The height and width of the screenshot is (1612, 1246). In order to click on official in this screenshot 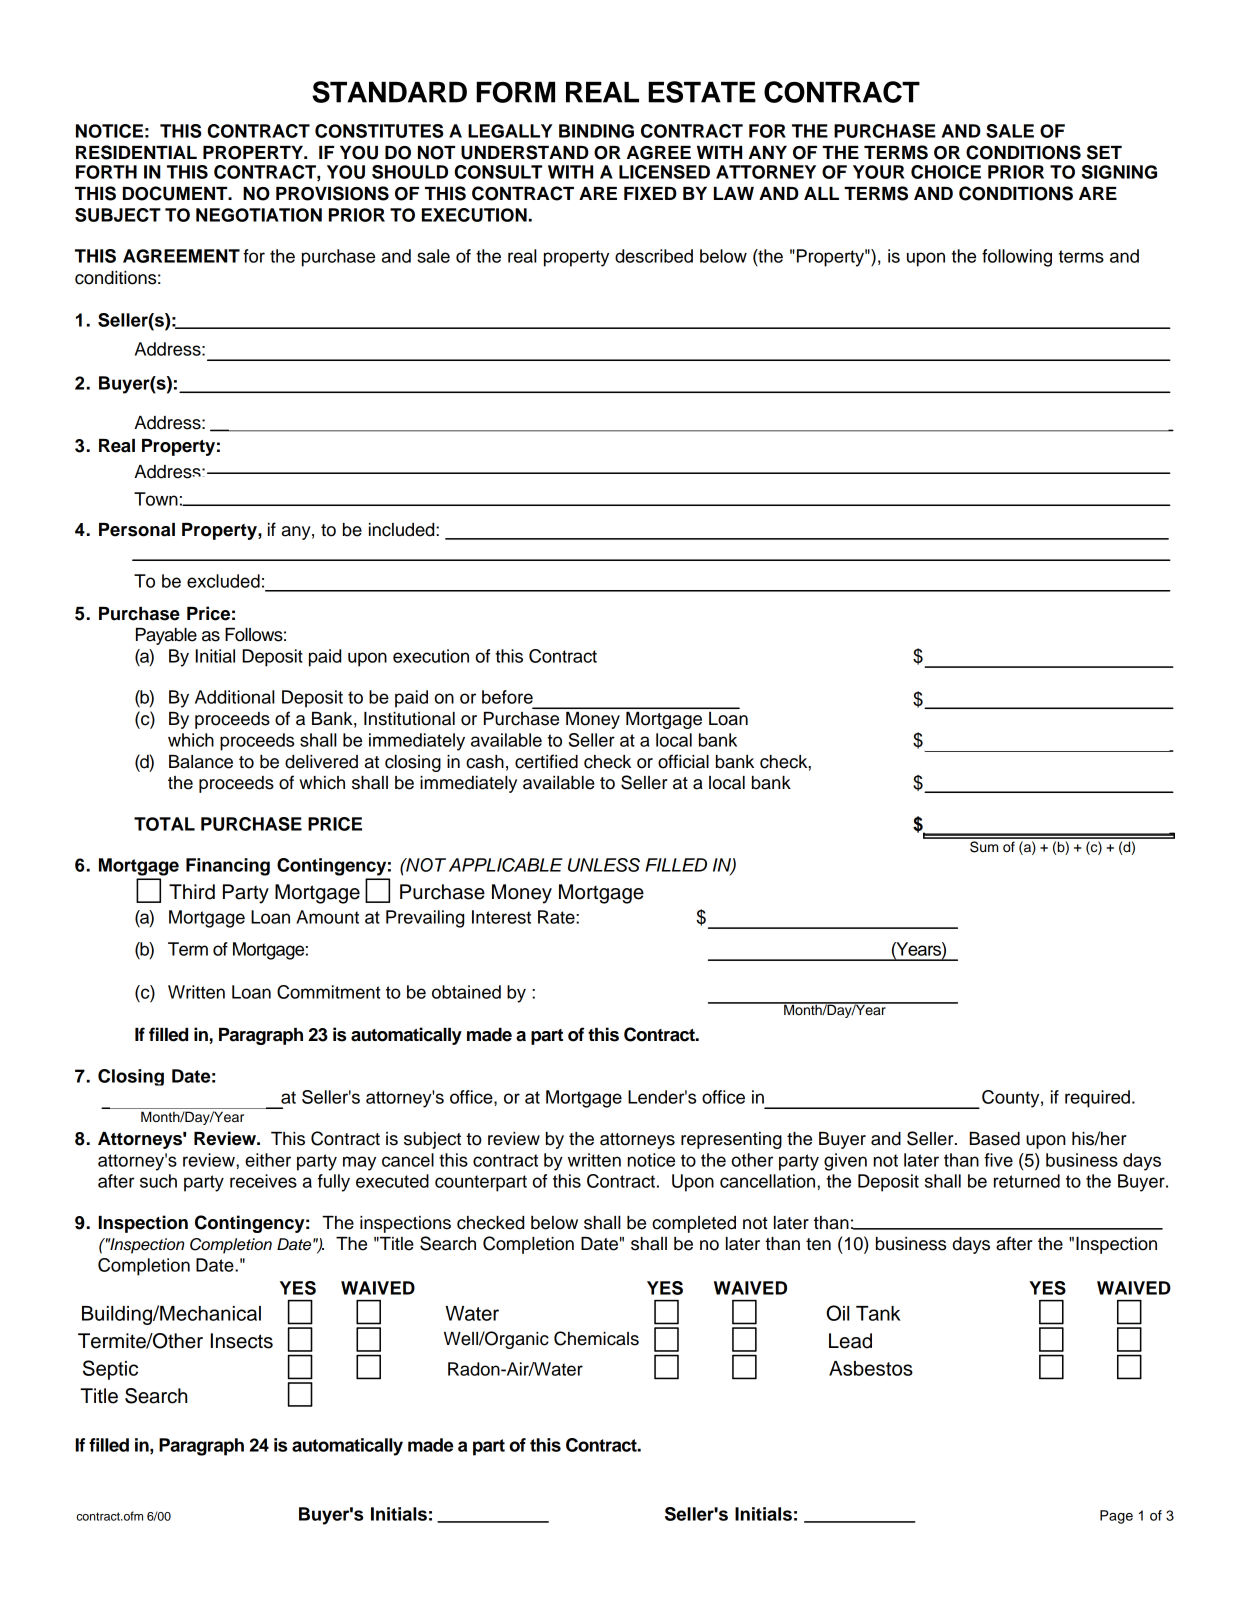, I will do `click(683, 761)`.
